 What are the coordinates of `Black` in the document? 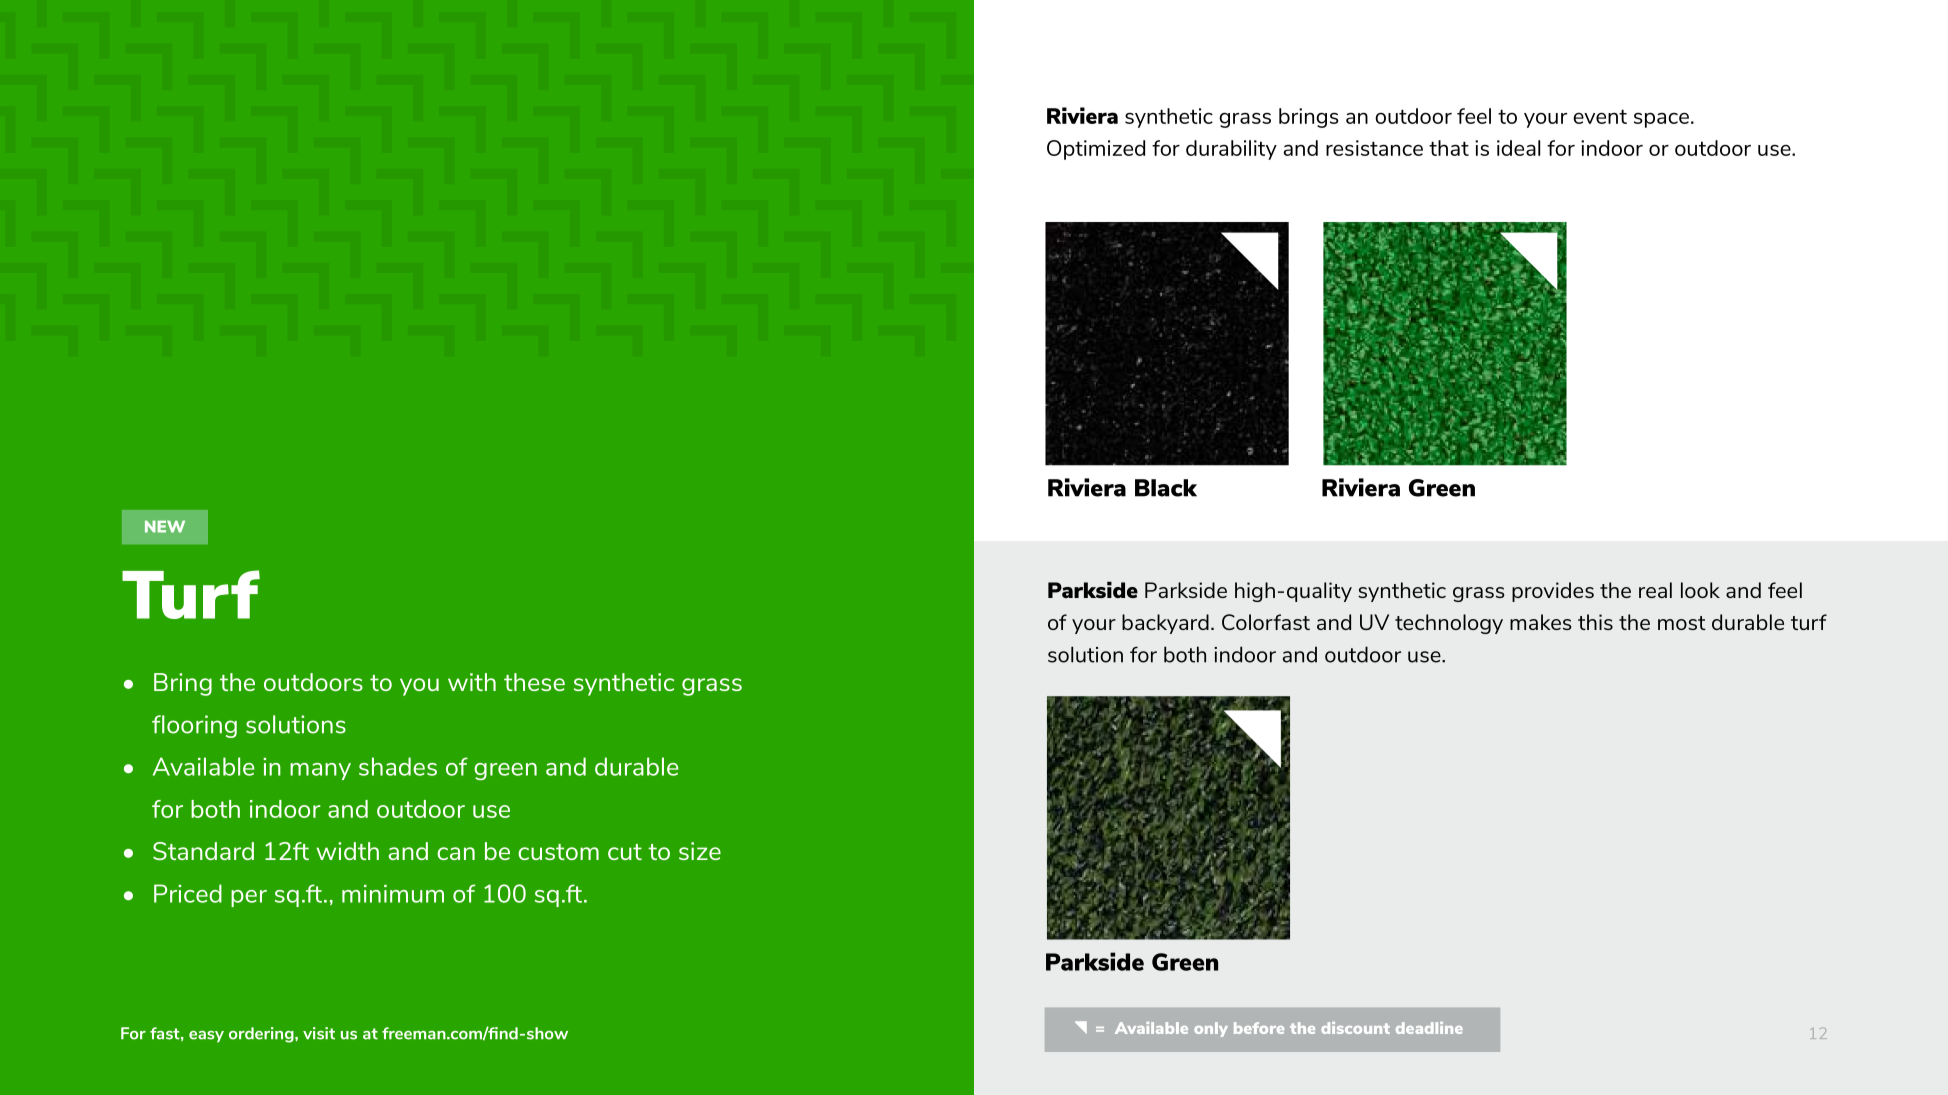 It's located at (1166, 488).
